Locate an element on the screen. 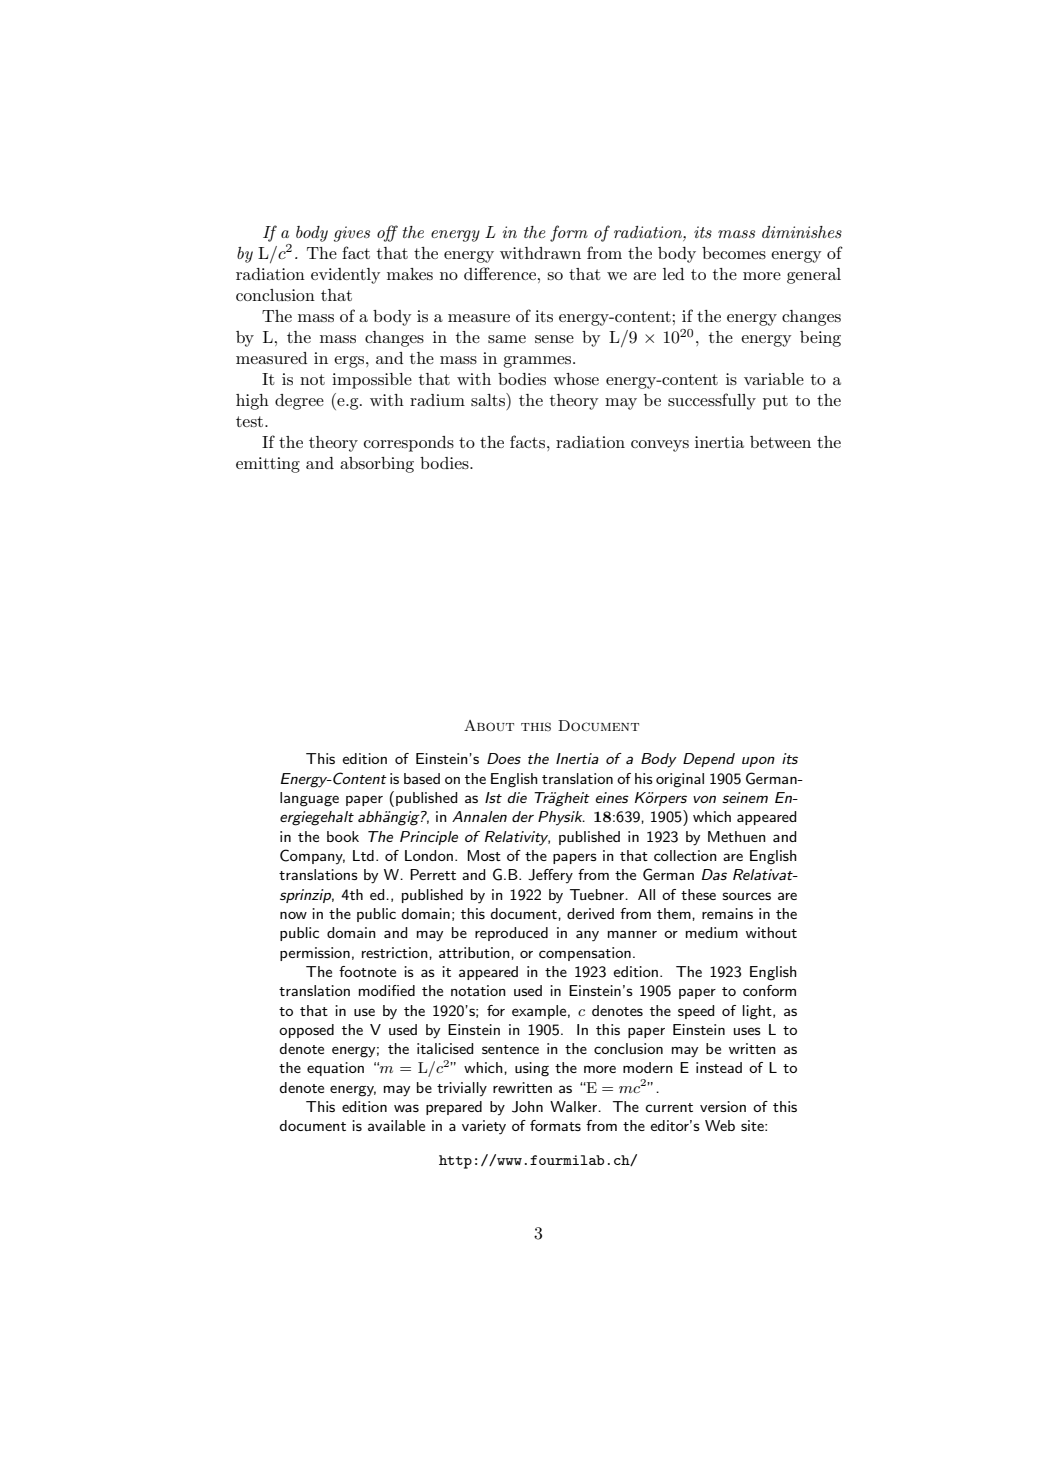 Image resolution: width=1049 pixels, height=1484 pixels. Does is located at coordinates (504, 758).
